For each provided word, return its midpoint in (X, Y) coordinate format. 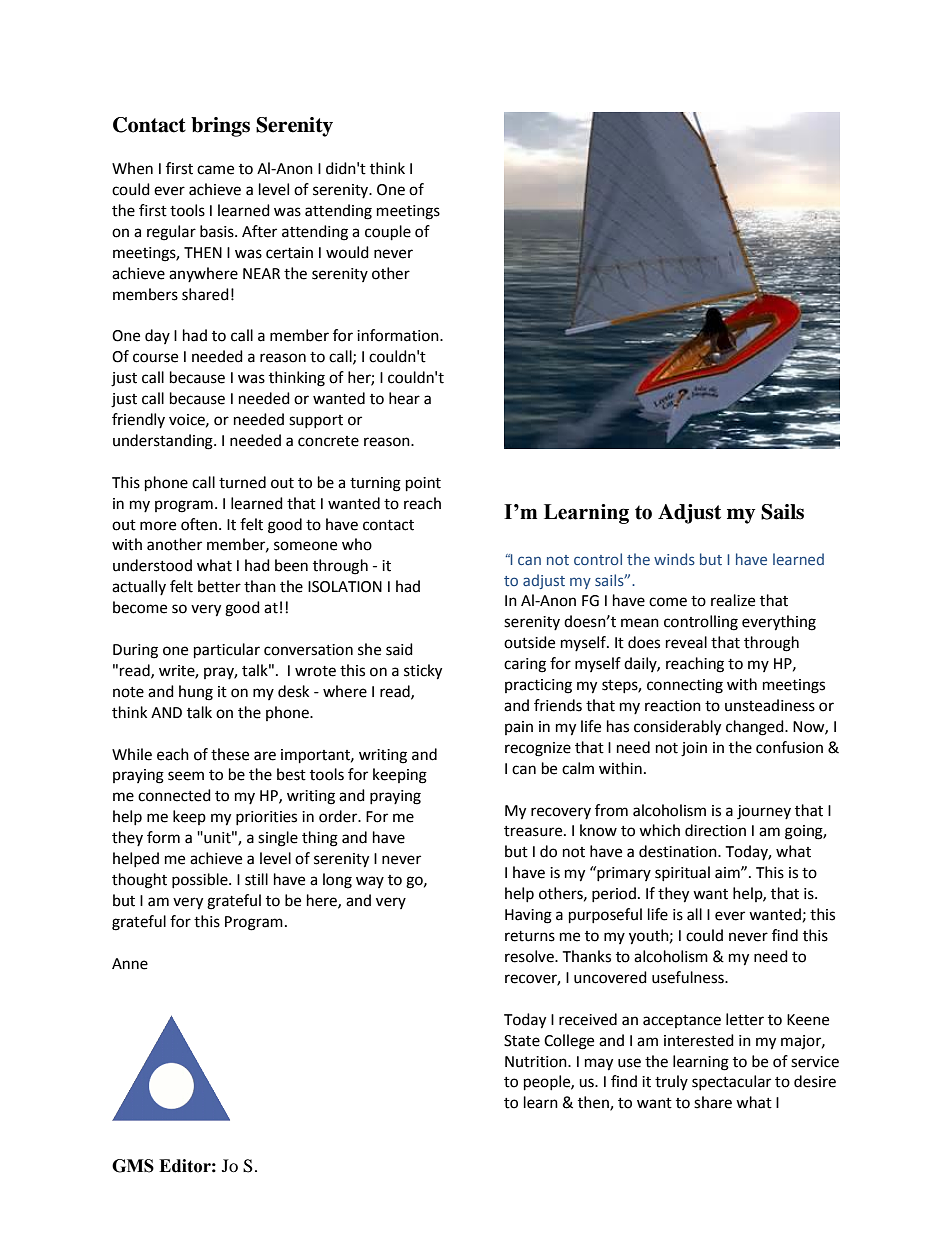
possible (201, 880)
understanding (164, 442)
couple (388, 233)
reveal (686, 642)
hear (404, 398)
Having (528, 916)
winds (674, 559)
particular (227, 651)
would (347, 252)
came (215, 170)
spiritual (682, 873)
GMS (133, 1166)
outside (529, 642)
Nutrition (537, 1062)
